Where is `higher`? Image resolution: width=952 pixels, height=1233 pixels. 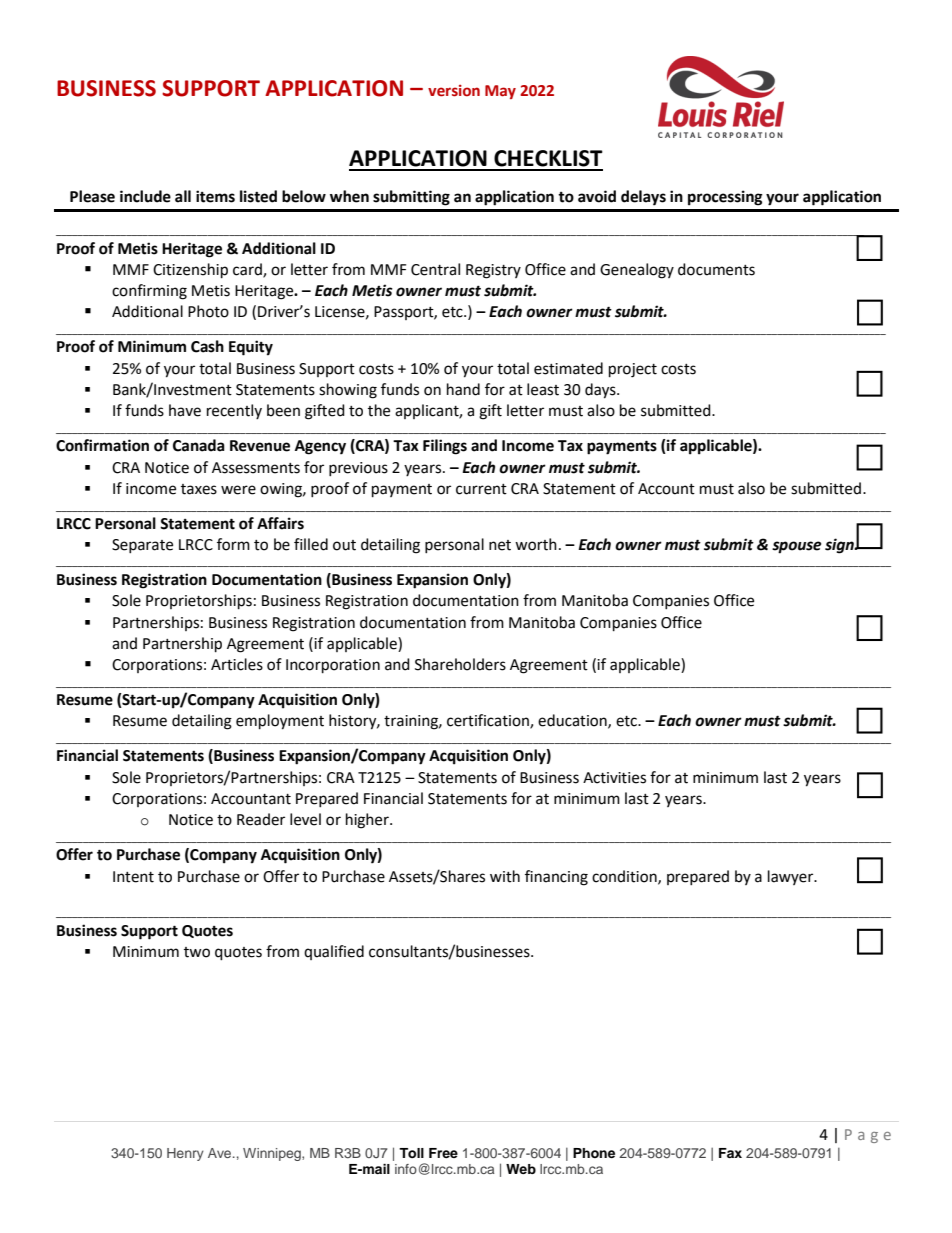 higher is located at coordinates (368, 821).
